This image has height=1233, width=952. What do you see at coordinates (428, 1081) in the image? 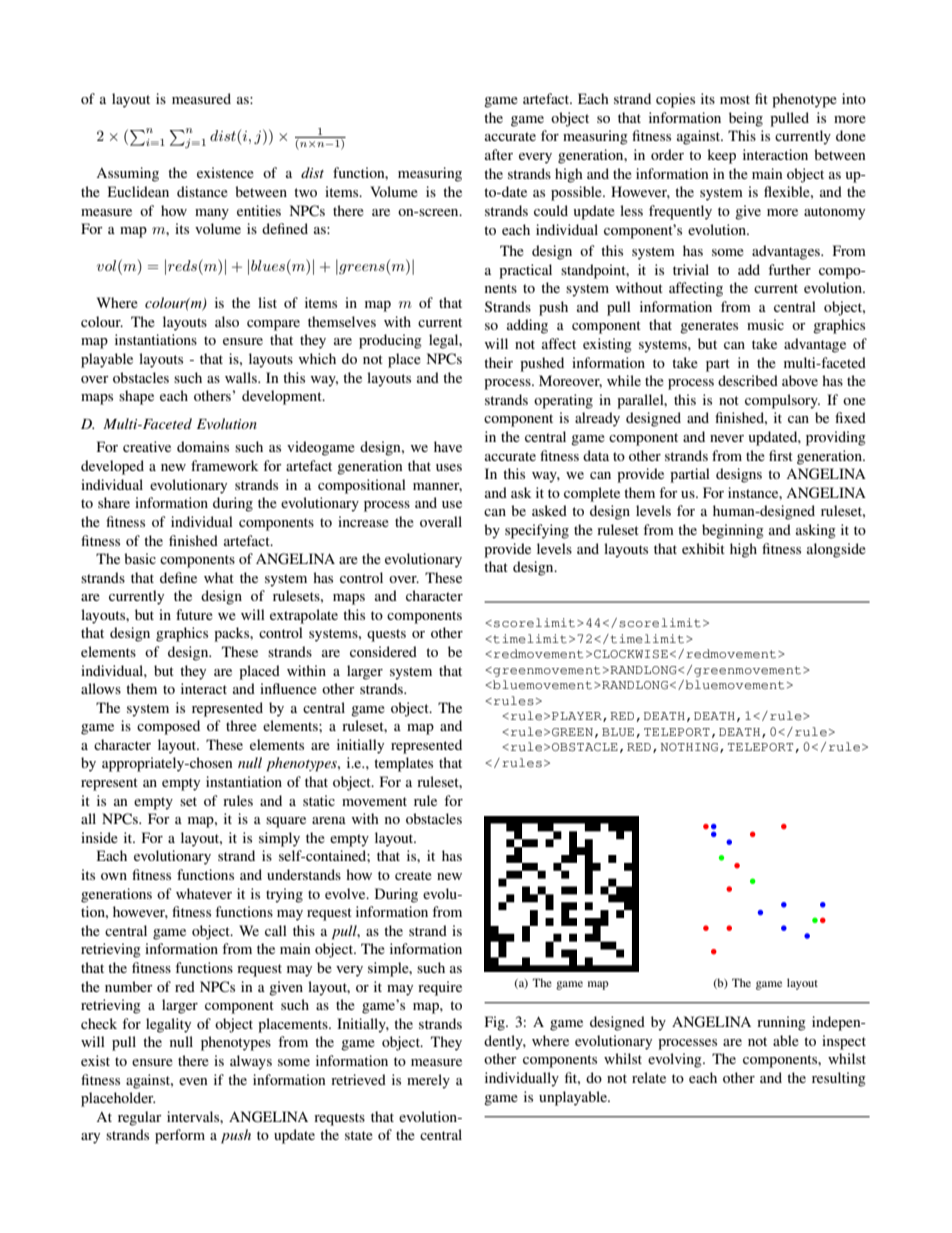
I see `merely` at bounding box center [428, 1081].
